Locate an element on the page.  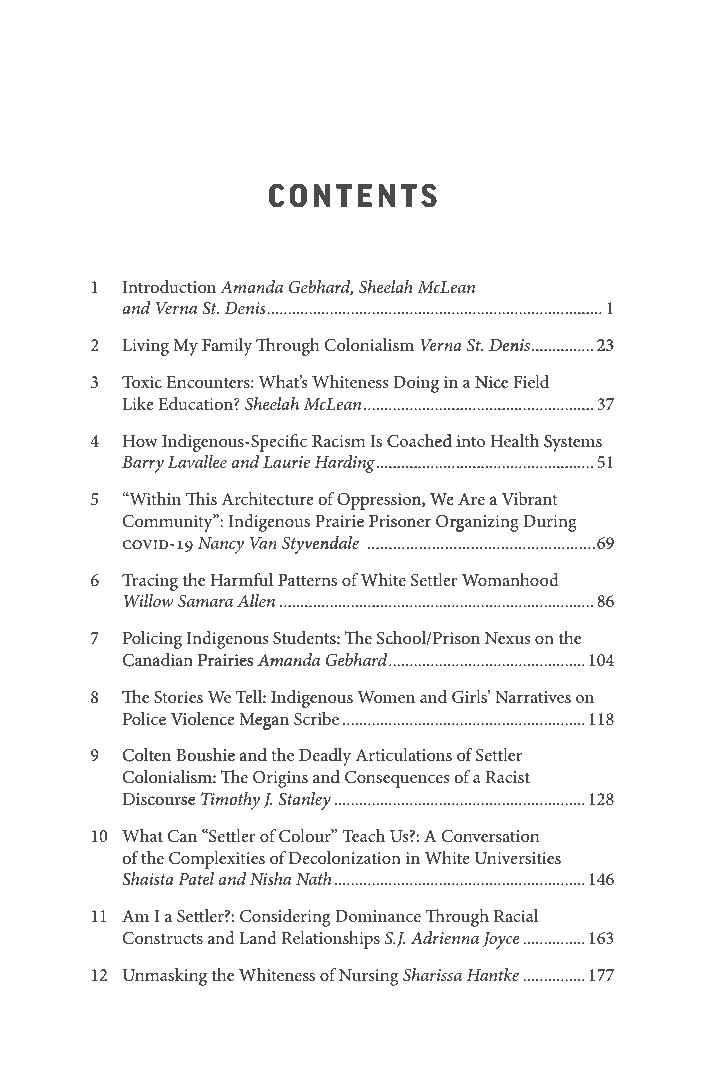
Constructs is located at coordinates (163, 938).
